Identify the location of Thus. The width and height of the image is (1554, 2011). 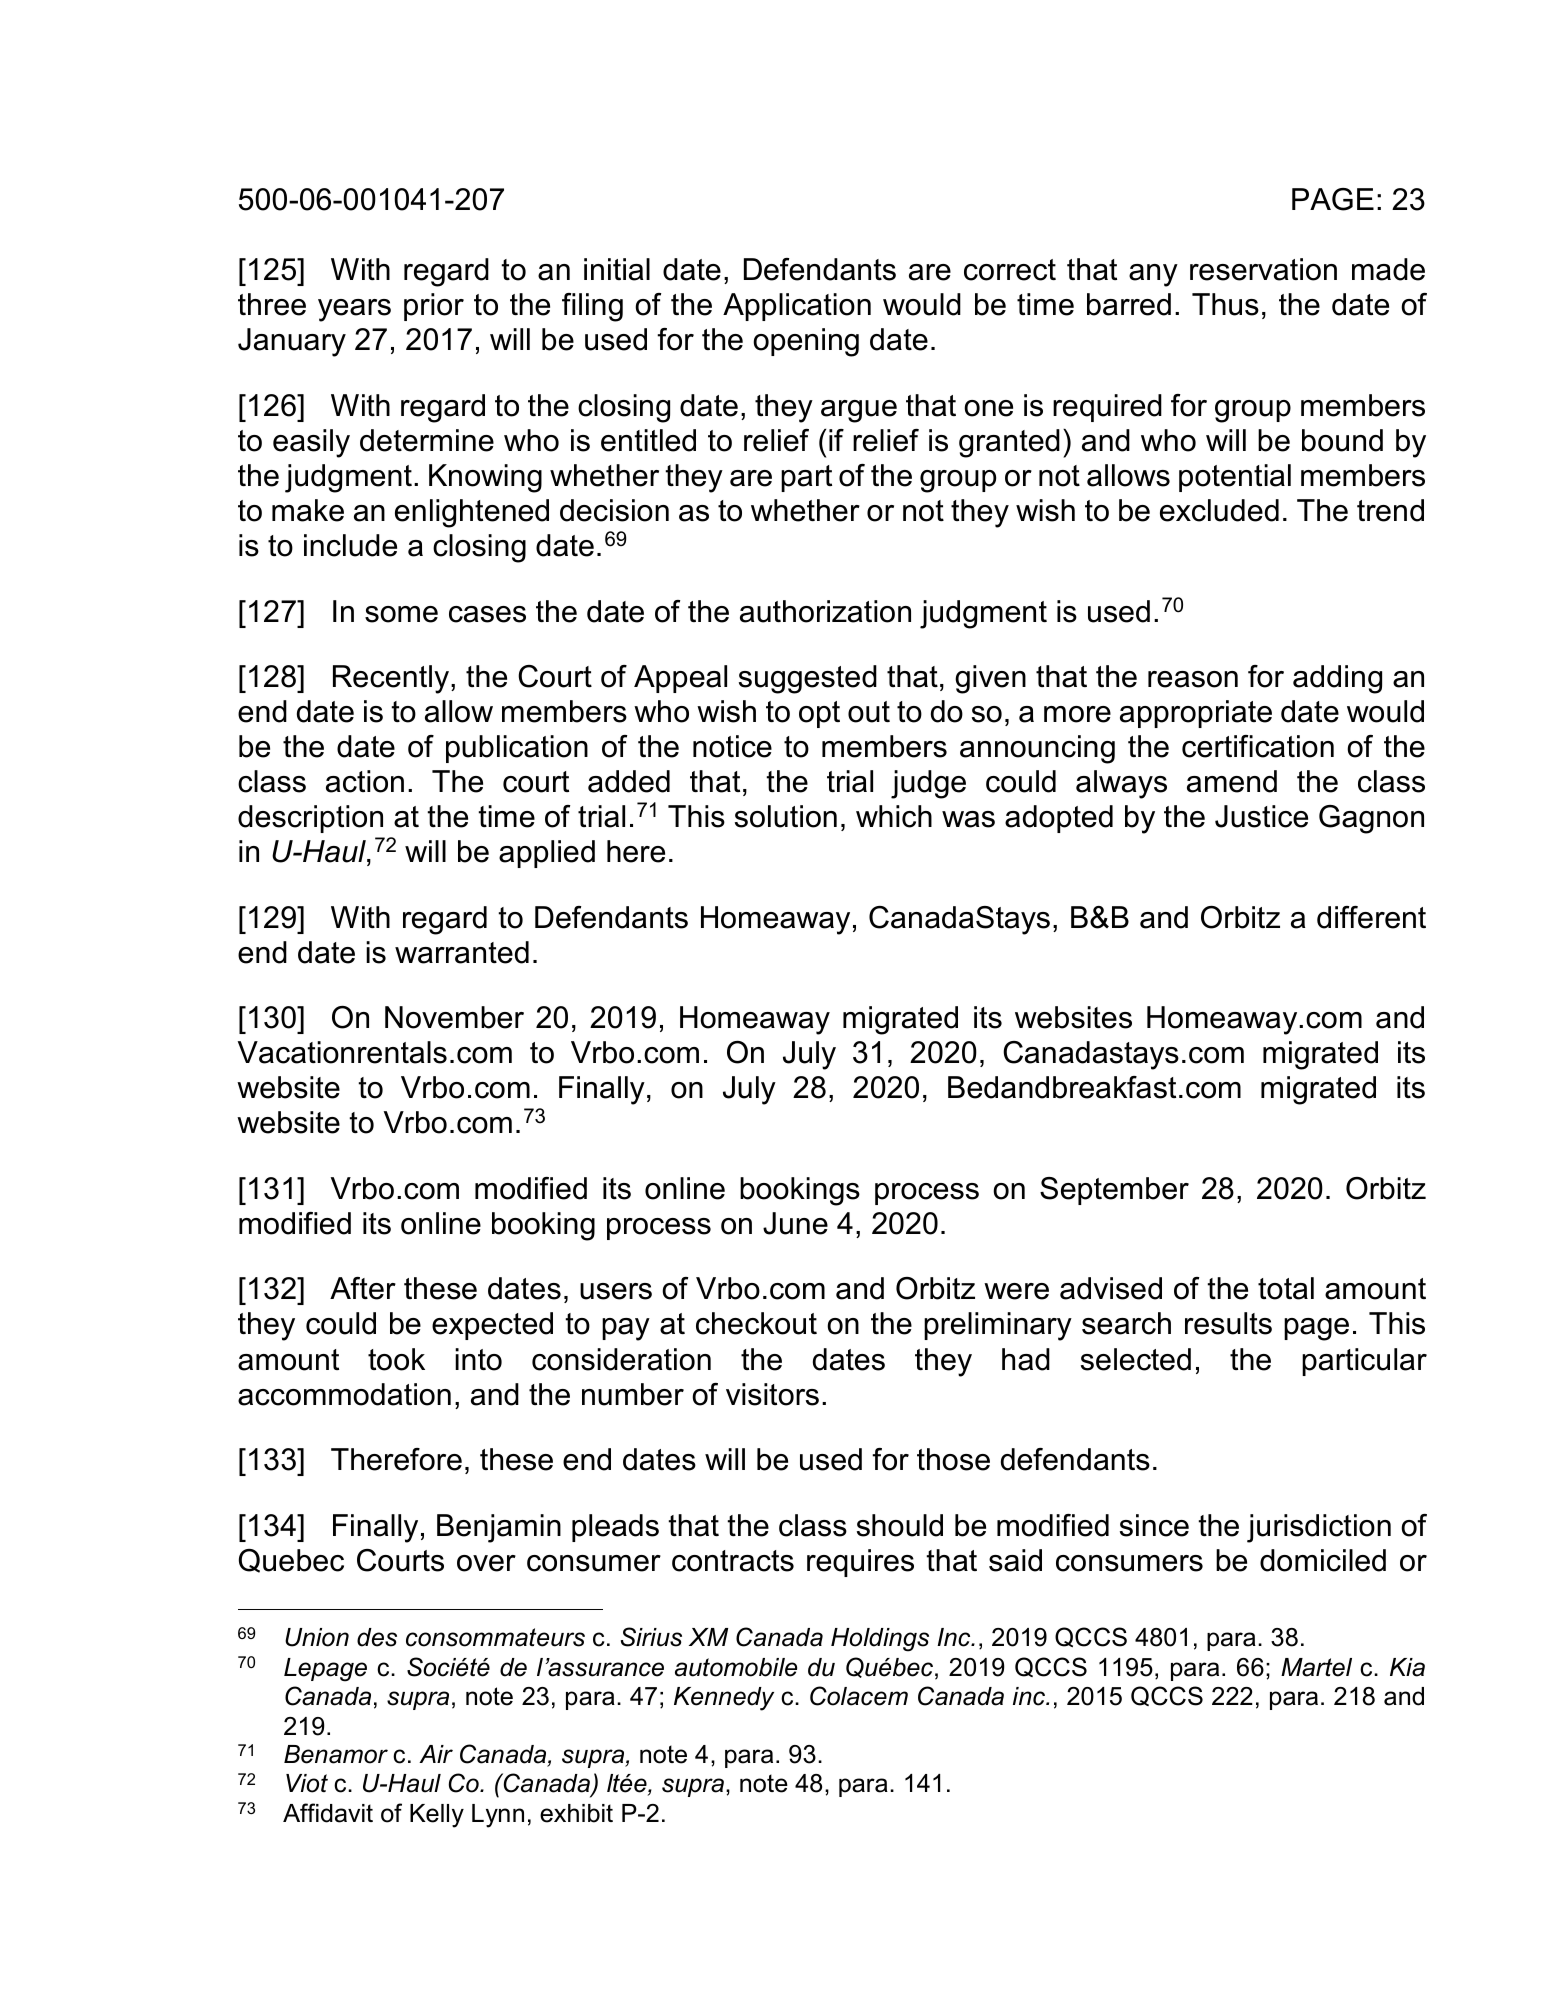
(1225, 304).
